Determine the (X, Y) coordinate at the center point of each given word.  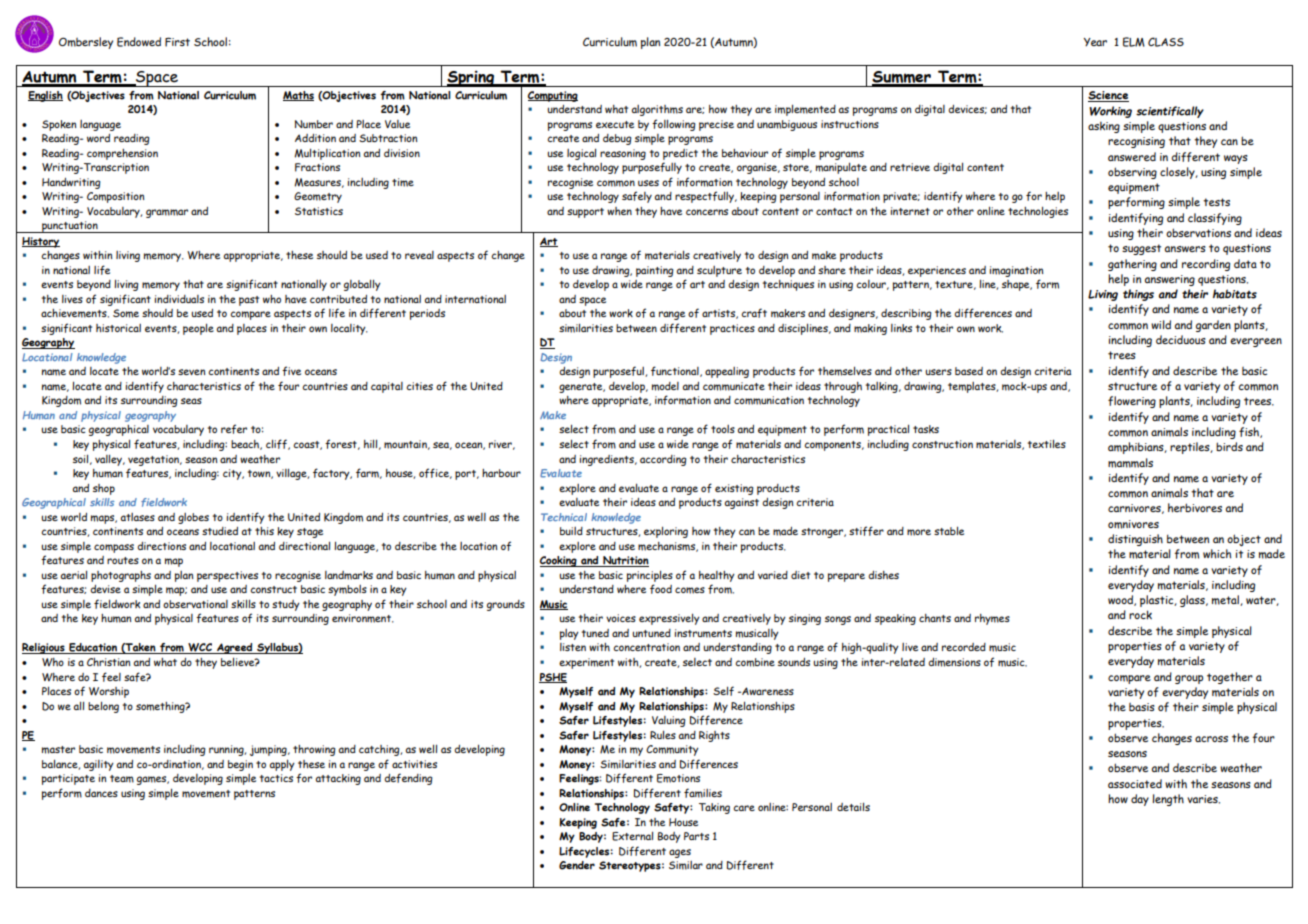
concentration (646, 647)
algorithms (657, 110)
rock (1140, 615)
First (177, 42)
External (632, 836)
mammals (1130, 463)
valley (110, 460)
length (1168, 800)
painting (654, 271)
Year (1095, 42)
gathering (1132, 265)
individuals (179, 299)
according (663, 460)
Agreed (235, 648)
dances (101, 793)
